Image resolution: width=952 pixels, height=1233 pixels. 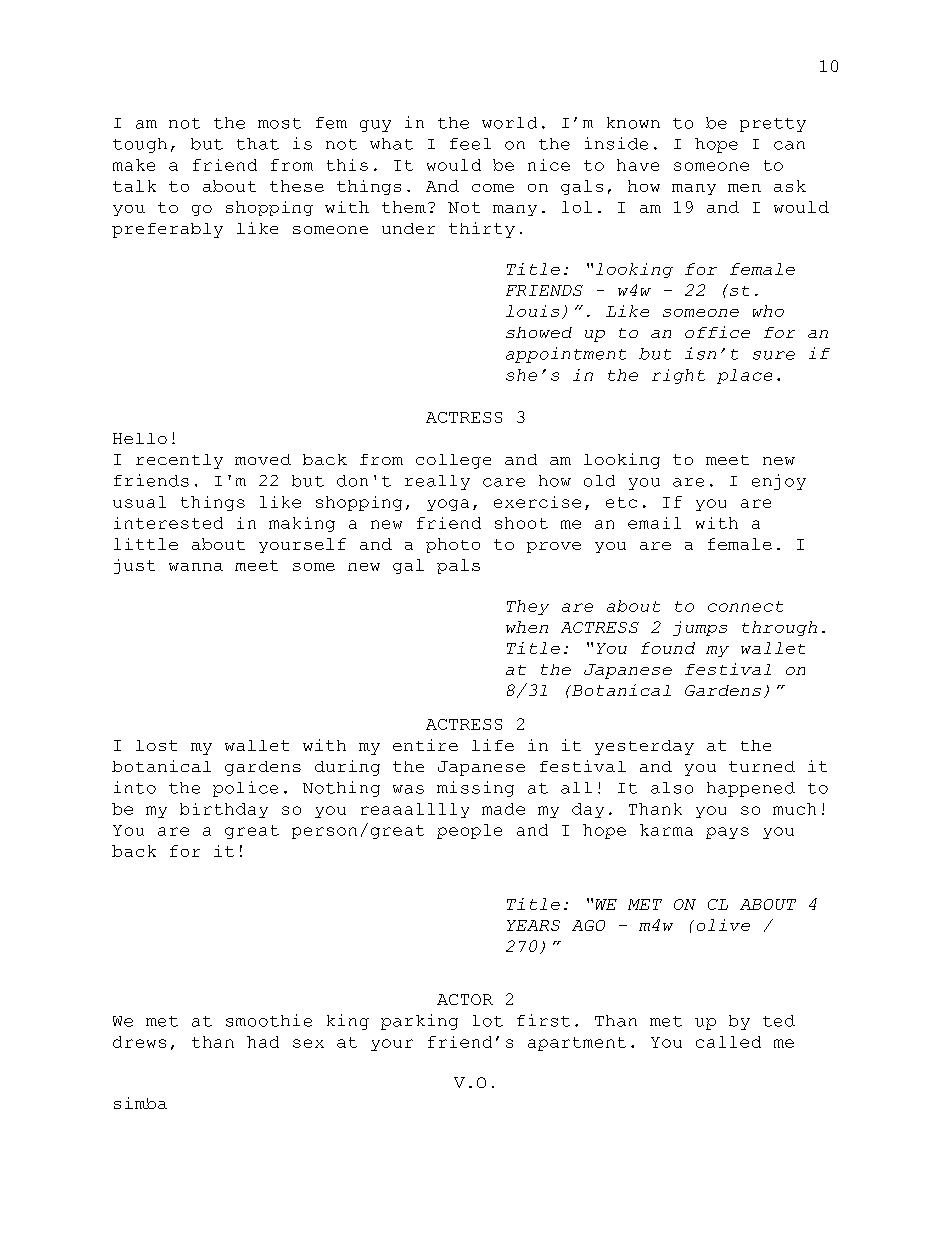 What do you see at coordinates (258, 144) in the document?
I see `that` at bounding box center [258, 144].
